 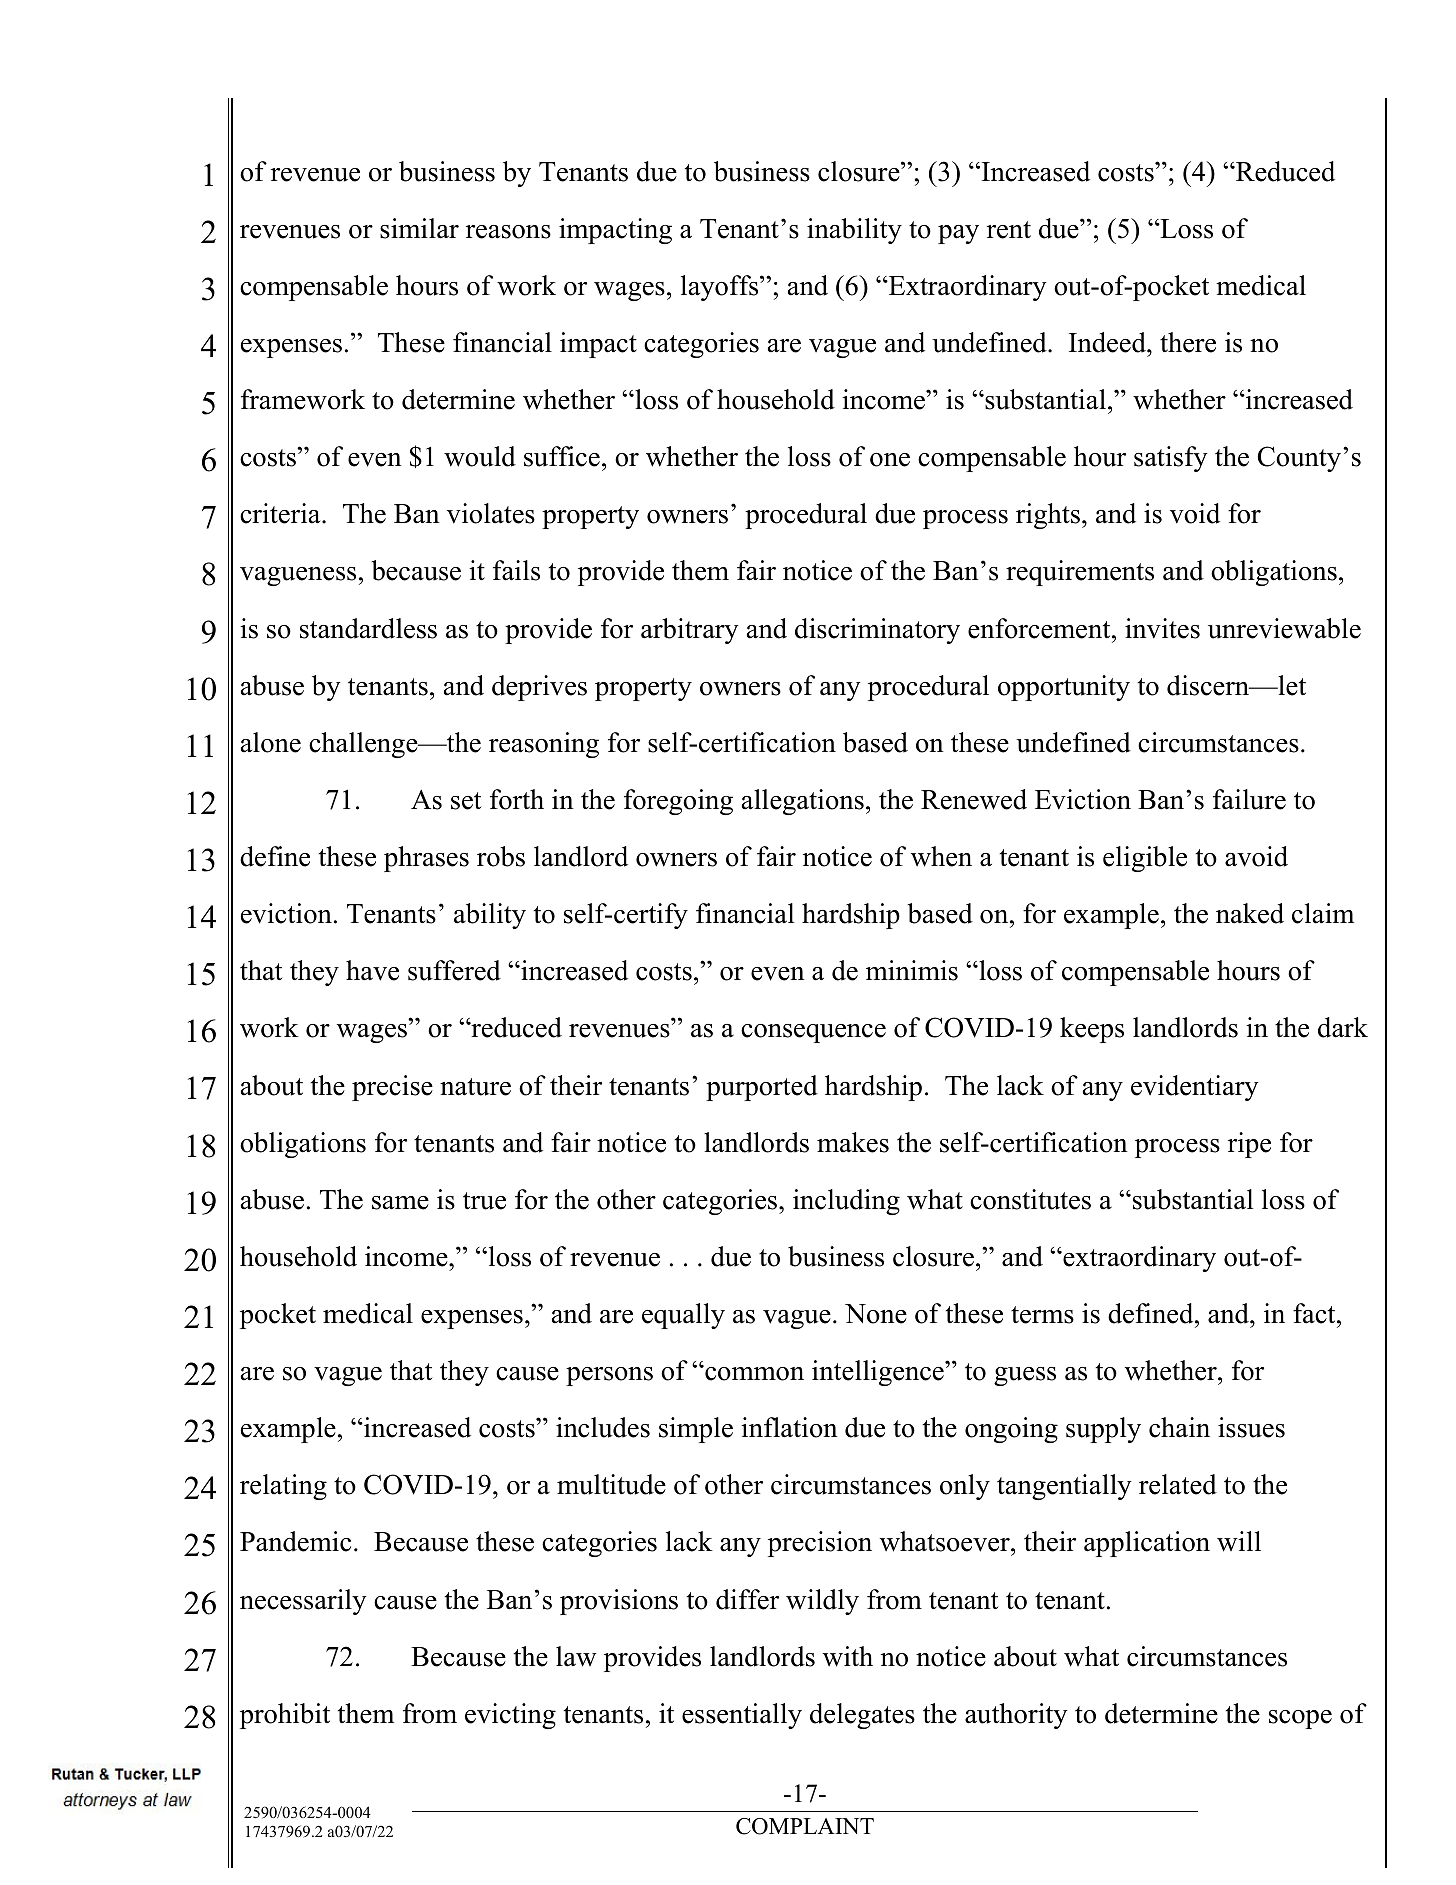 I want to click on layoffs, so click(x=721, y=288).
